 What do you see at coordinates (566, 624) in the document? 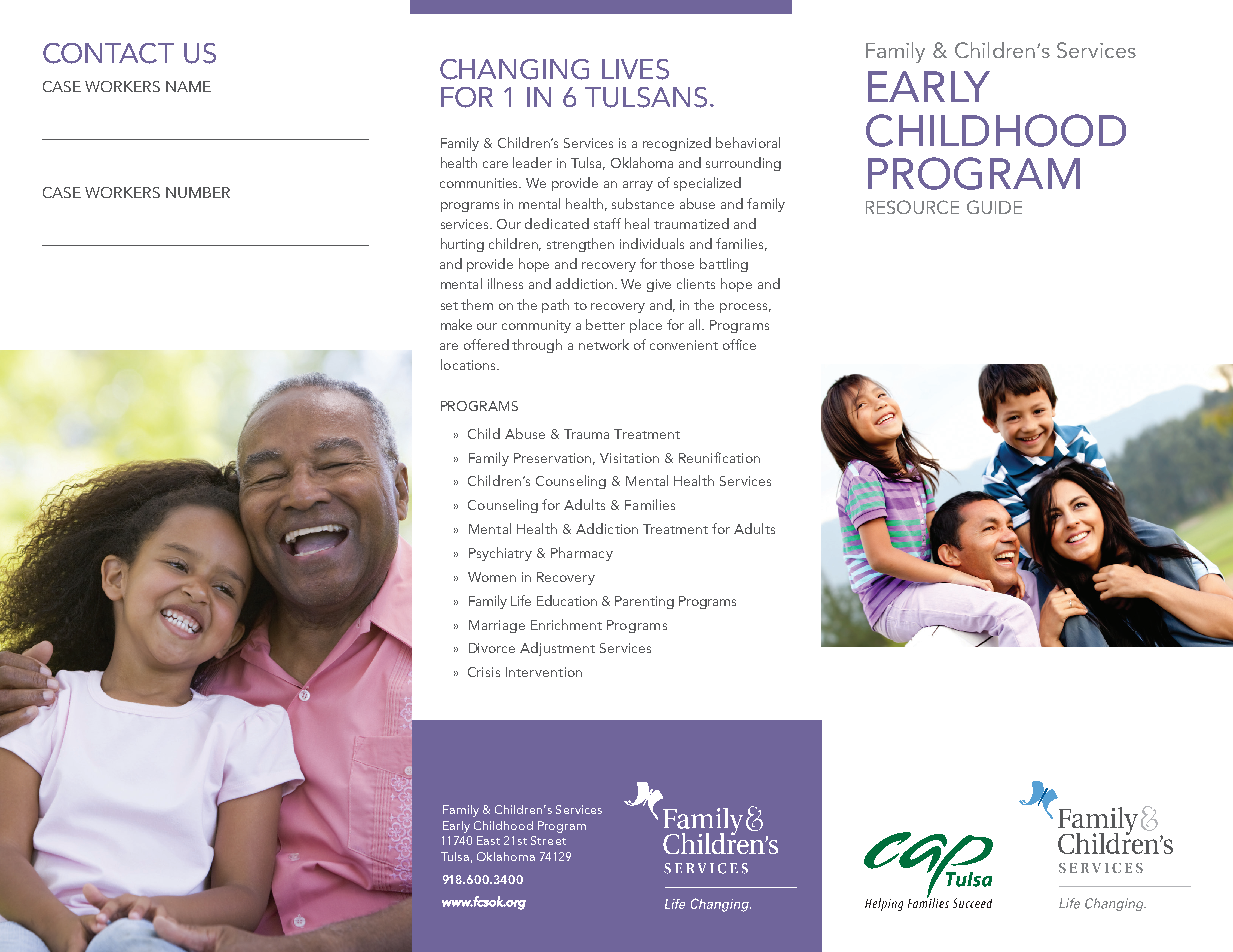
I see `Enrichment` at bounding box center [566, 624].
